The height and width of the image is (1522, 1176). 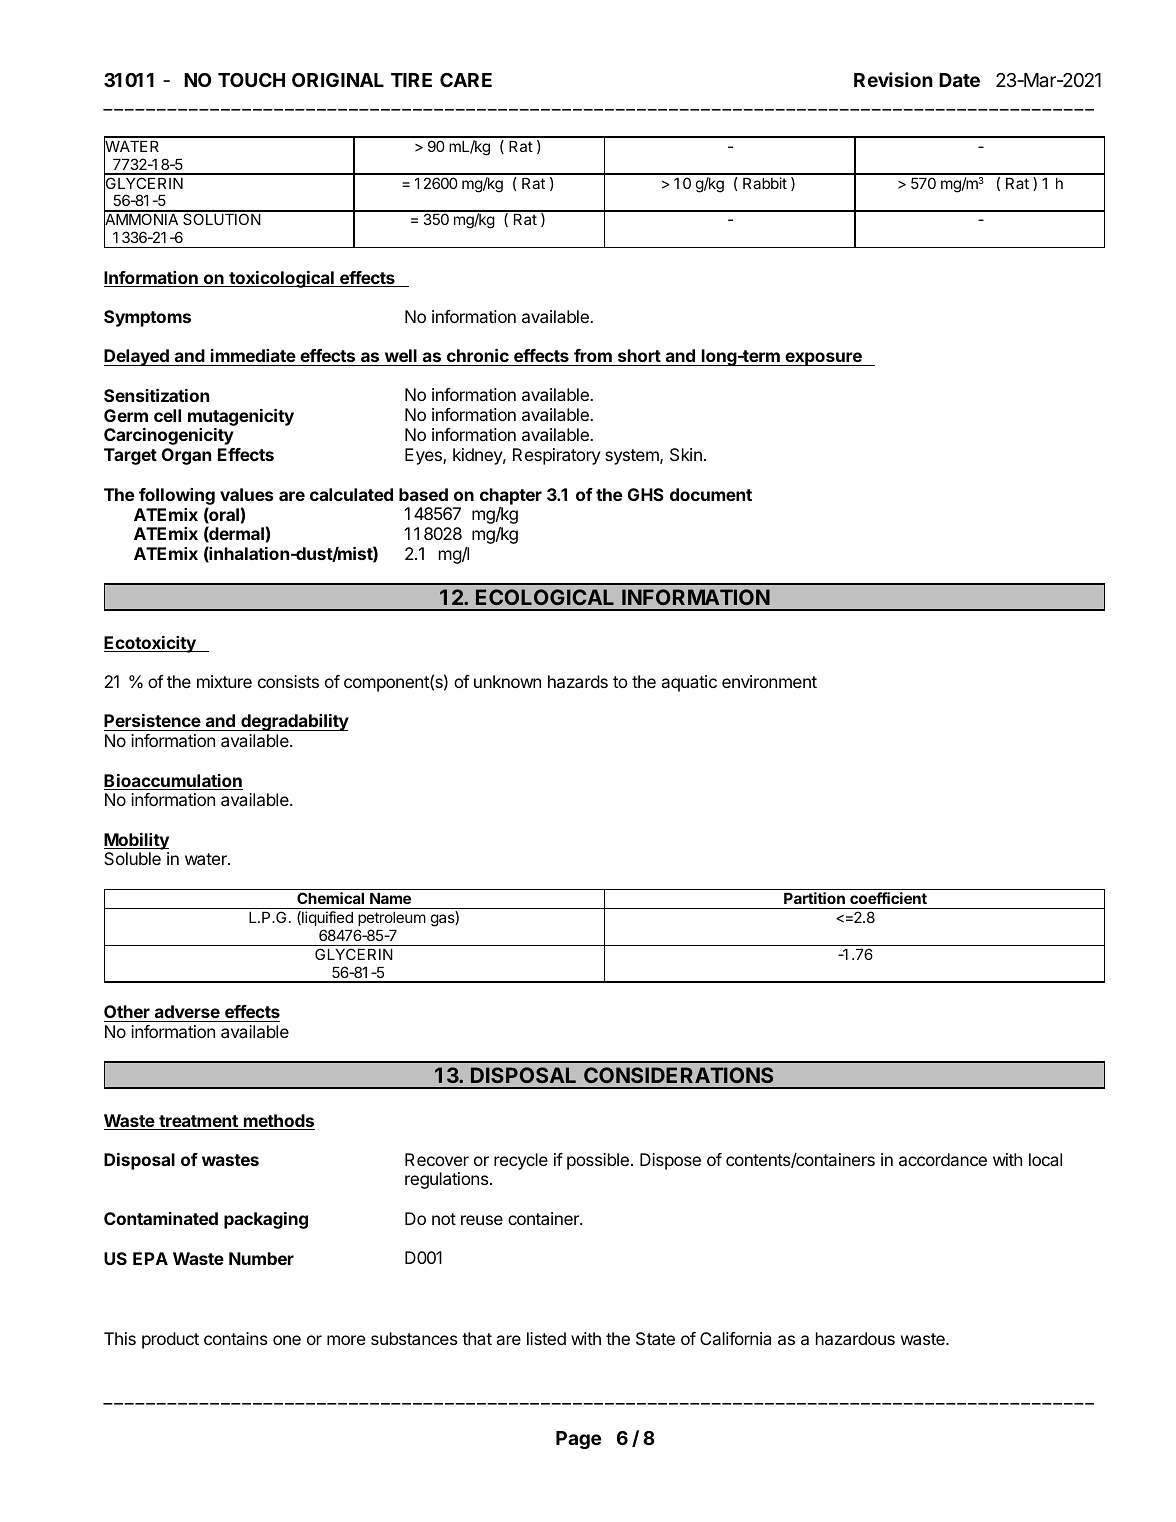 What do you see at coordinates (769, 681) in the image?
I see `environment` at bounding box center [769, 681].
